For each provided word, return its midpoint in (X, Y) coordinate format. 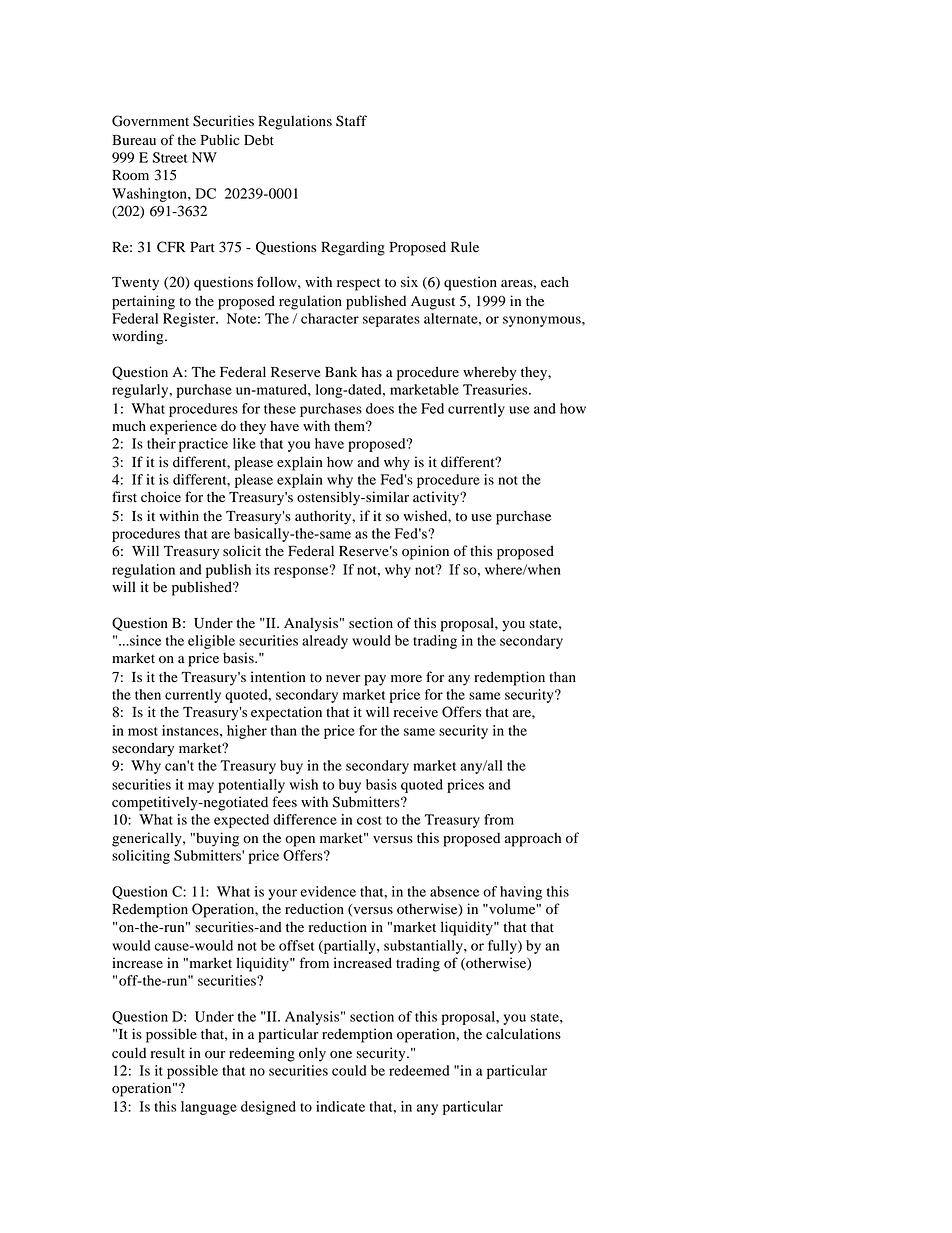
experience (183, 427)
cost (369, 820)
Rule (465, 246)
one (341, 1055)
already (325, 642)
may (201, 787)
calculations (523, 1034)
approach (533, 840)
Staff (351, 121)
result (168, 1052)
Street (170, 157)
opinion (425, 552)
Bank (341, 371)
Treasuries (496, 389)
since (144, 640)
